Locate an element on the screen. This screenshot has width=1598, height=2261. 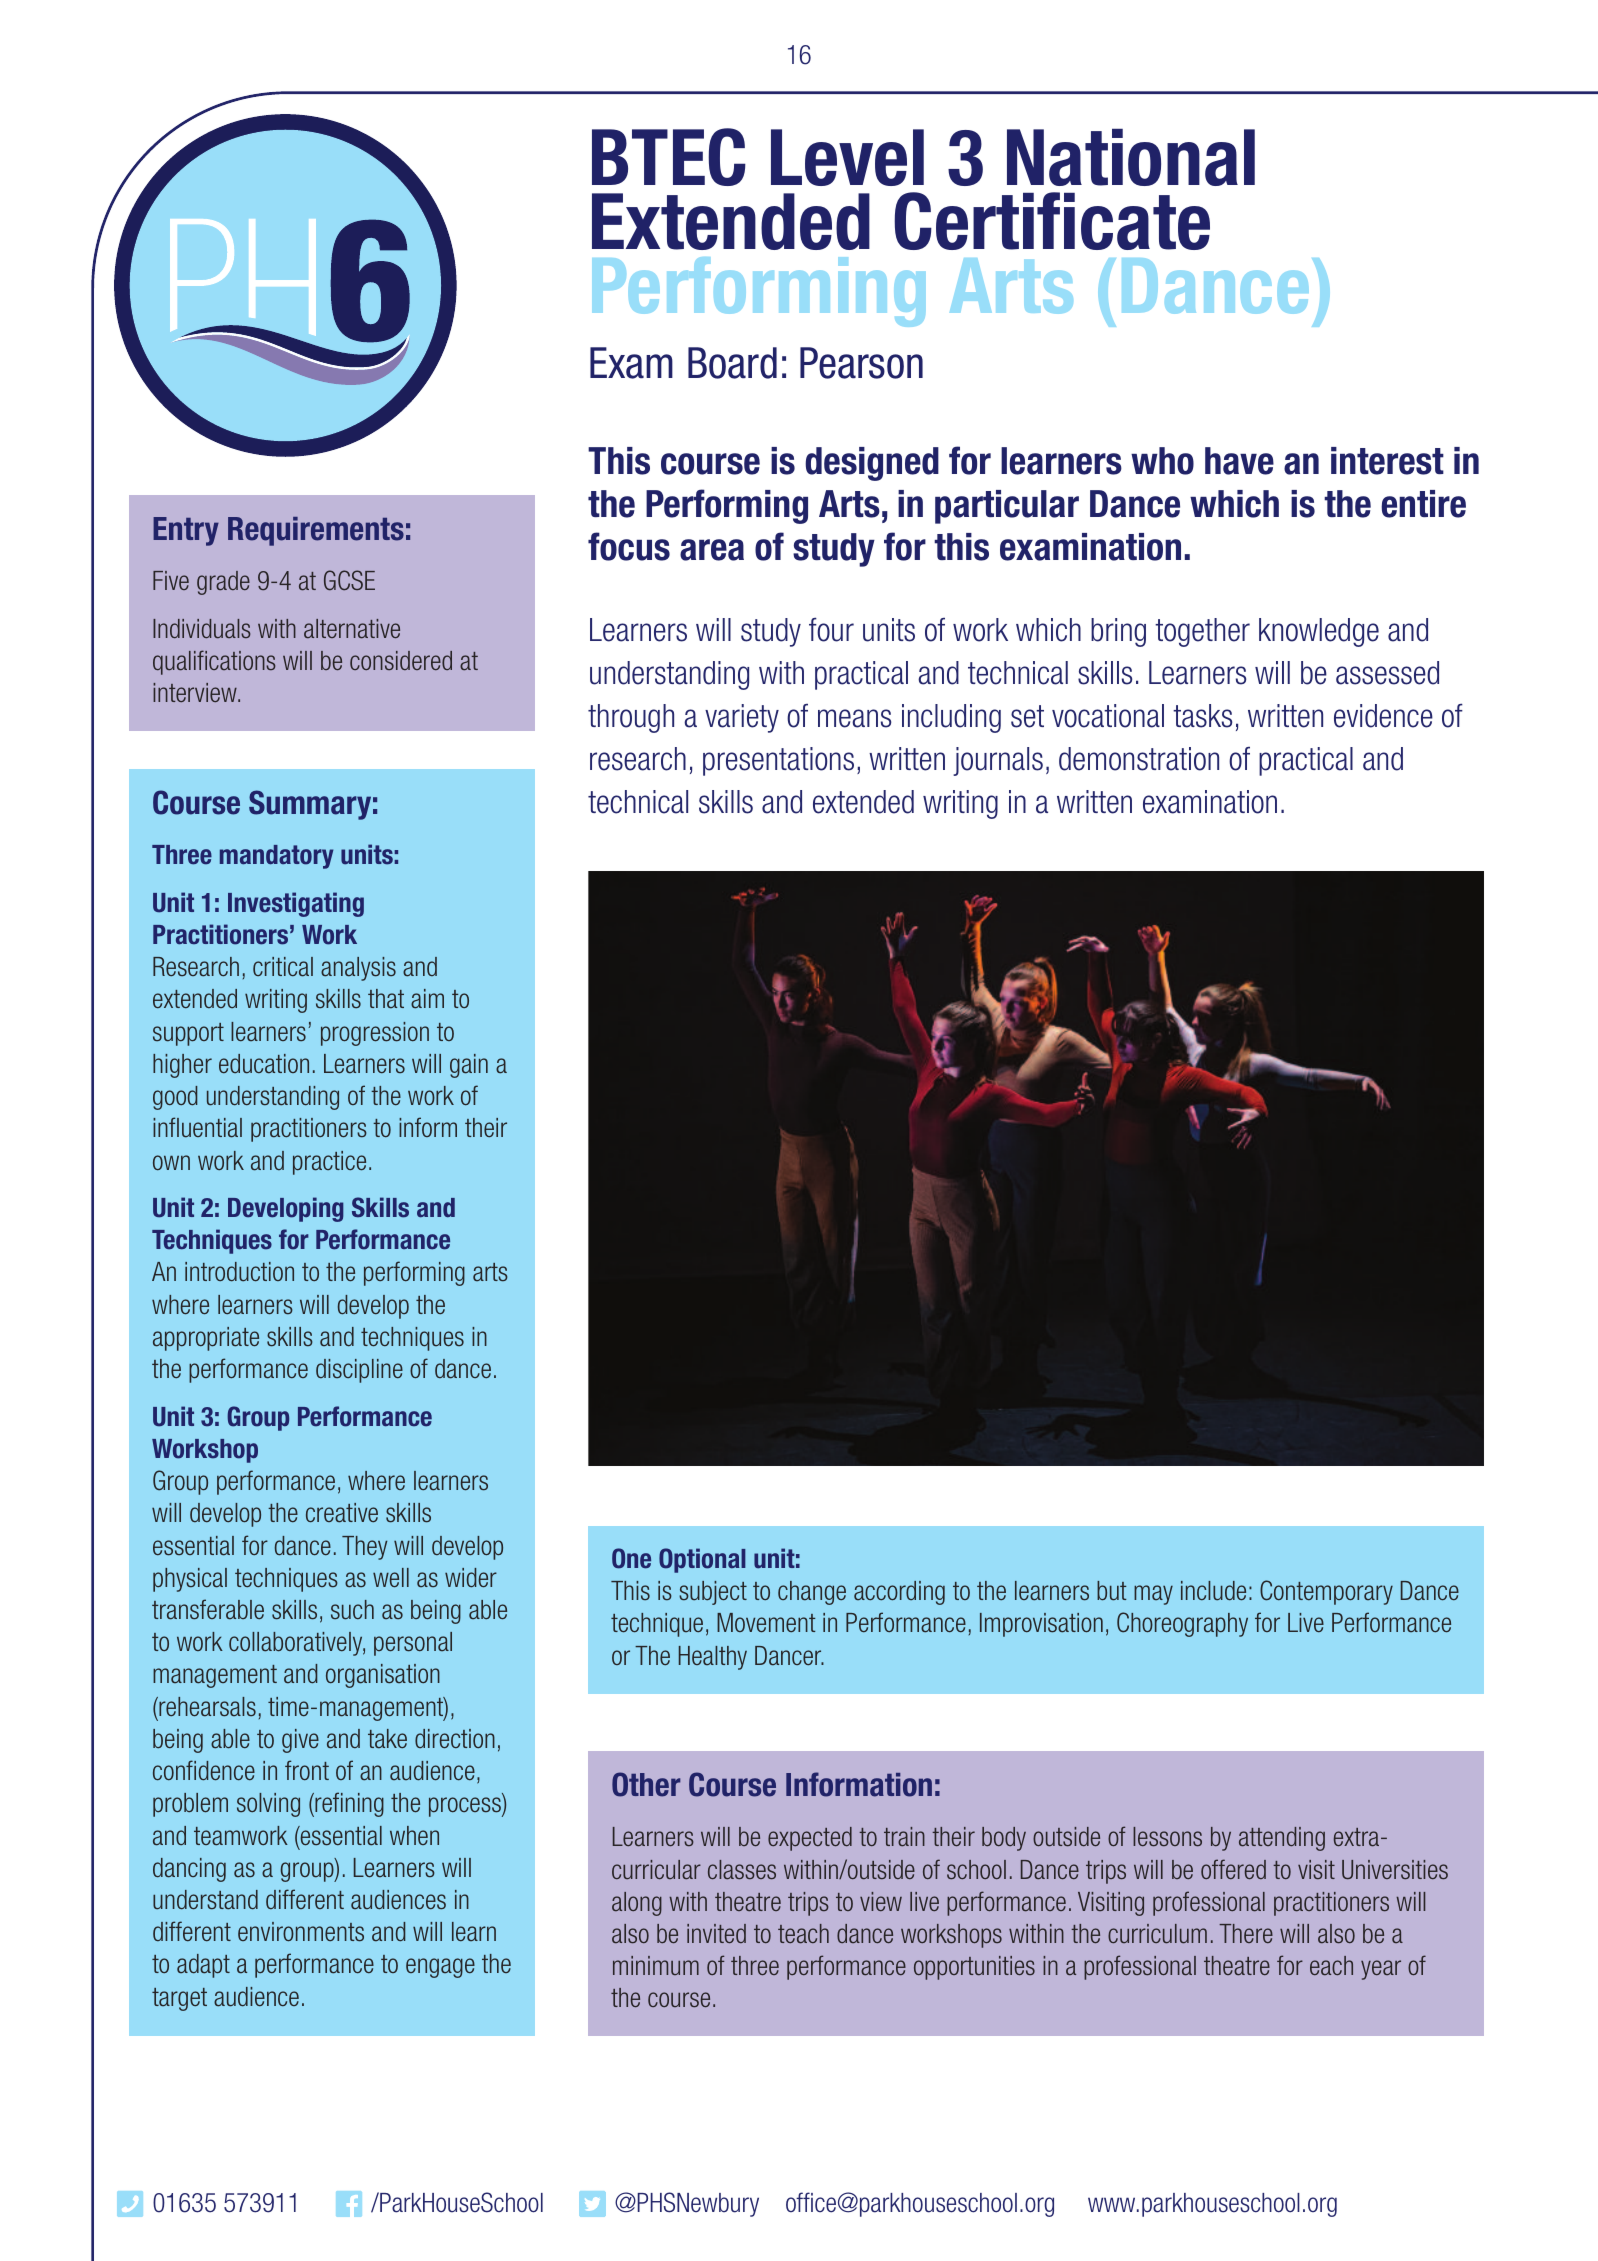
tasks is located at coordinates (1202, 716).
